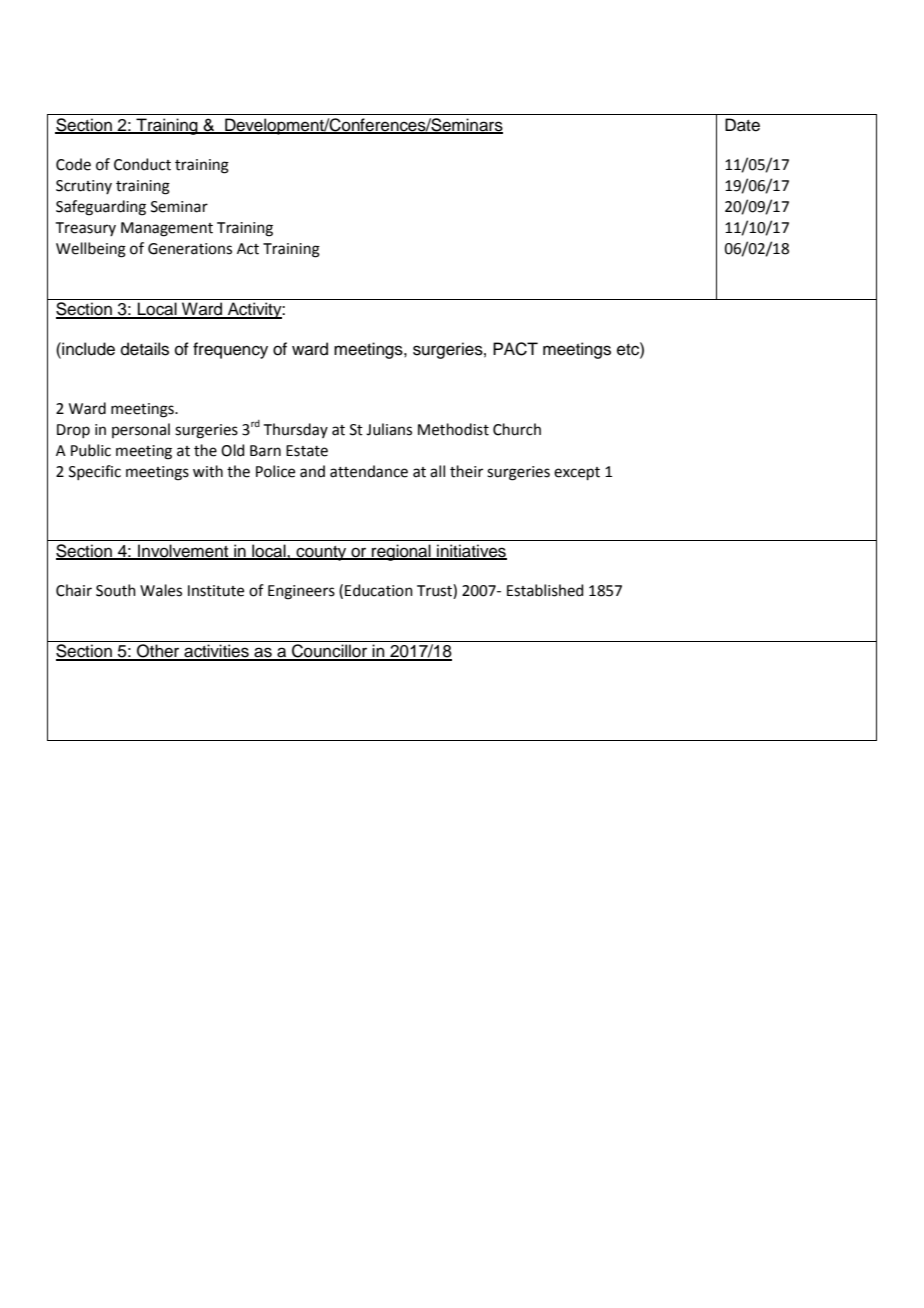  What do you see at coordinates (190, 249) in the image?
I see `Generations` at bounding box center [190, 249].
